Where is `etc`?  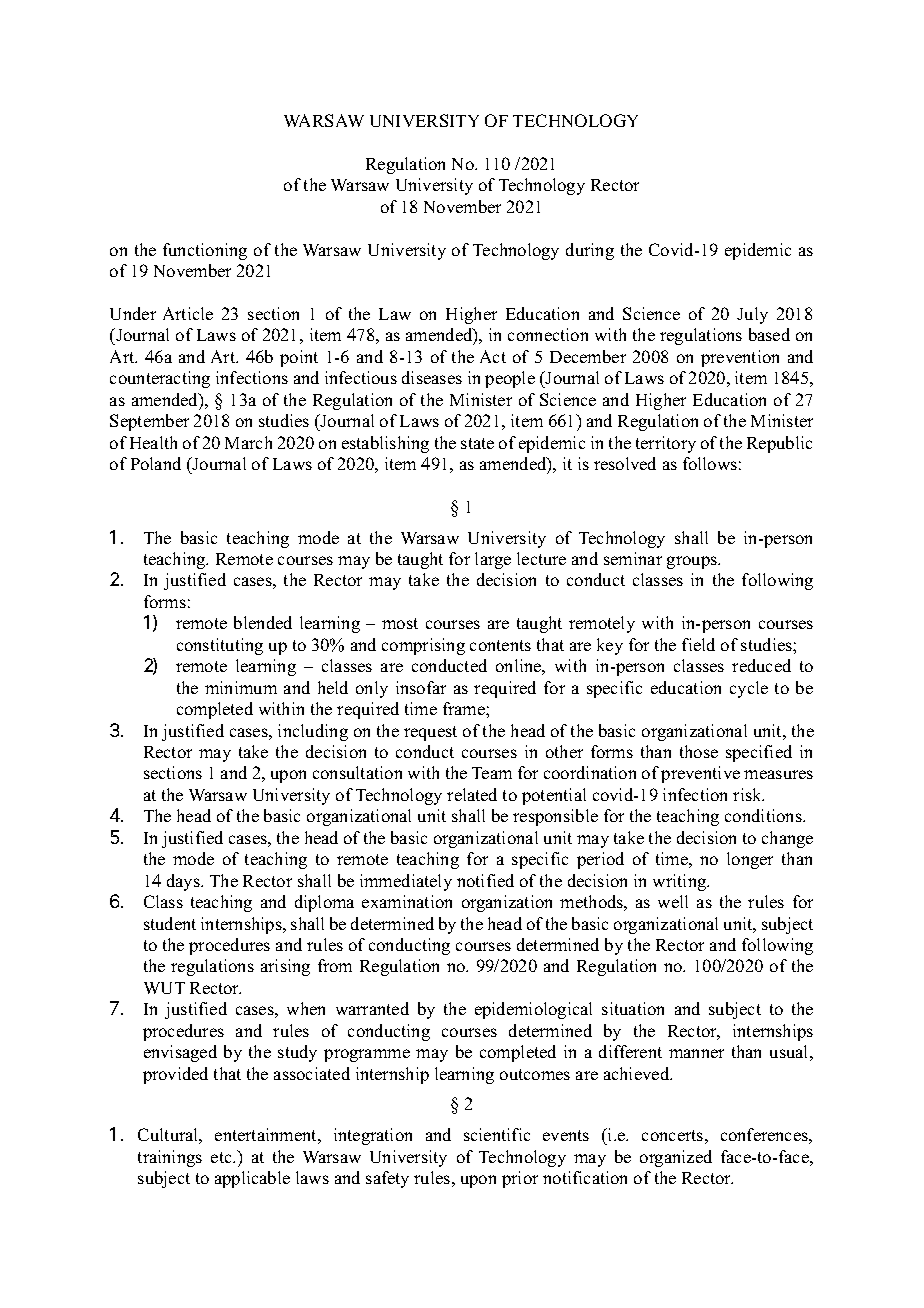 etc is located at coordinates (222, 1157).
